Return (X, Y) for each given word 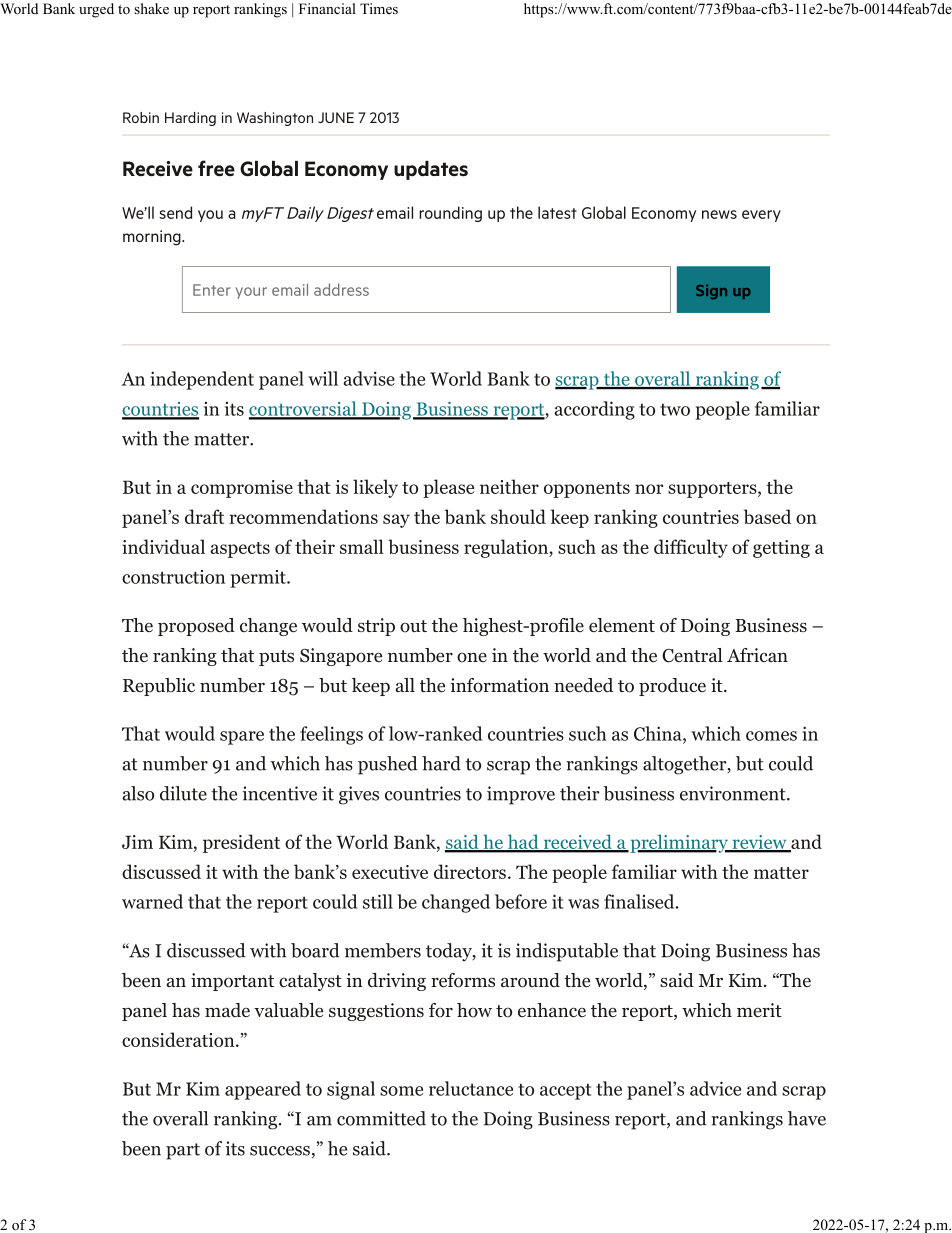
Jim (137, 842)
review (759, 843)
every (761, 216)
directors (470, 871)
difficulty (691, 548)
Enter (212, 290)
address (341, 289)
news (719, 214)
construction (173, 577)
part (183, 1151)
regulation (507, 548)
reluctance (471, 1088)
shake (151, 8)
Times (379, 8)
